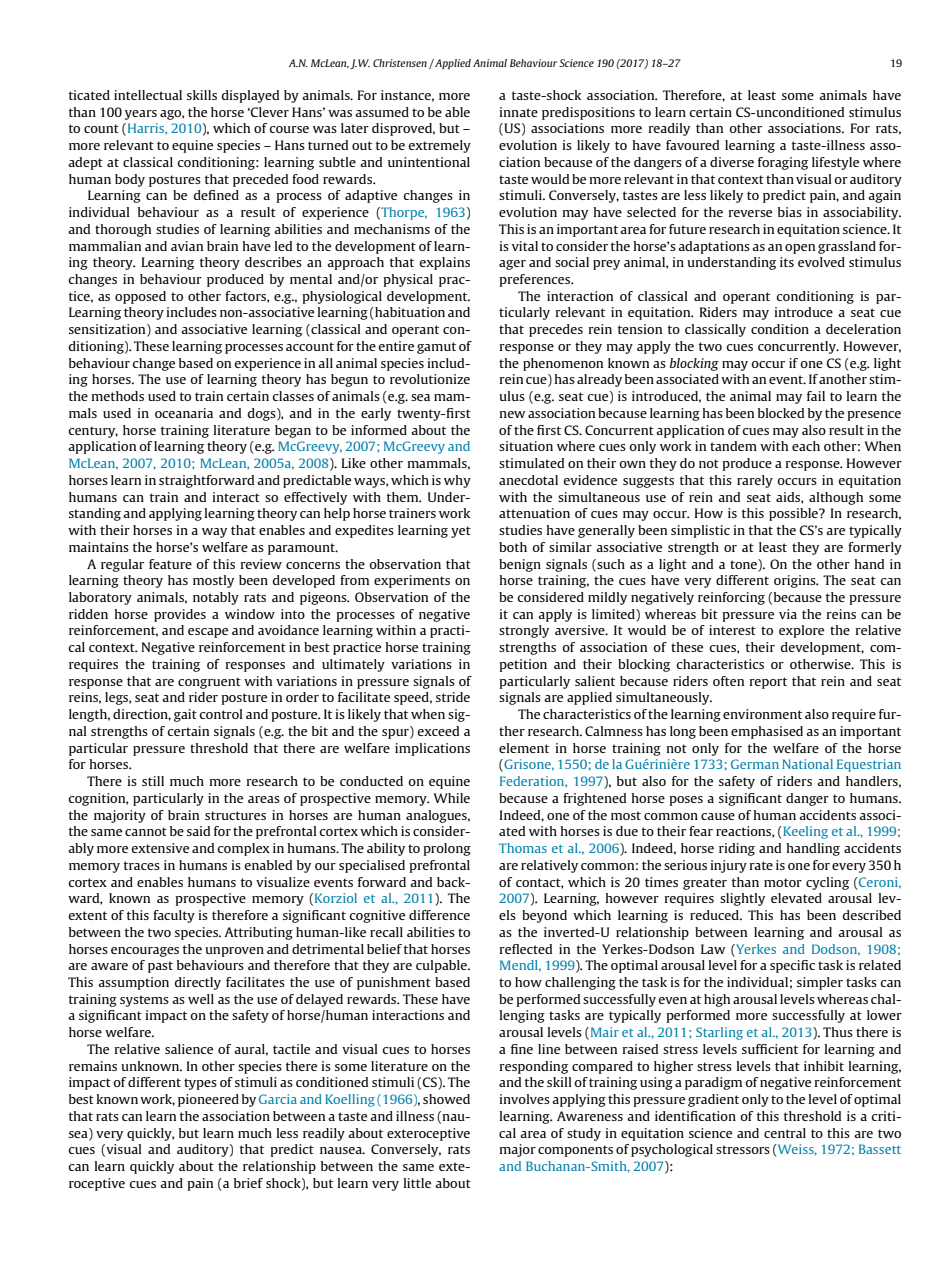 The height and width of the document is (1270, 952). What do you see at coordinates (804, 832) in the document?
I see `Keeling` at bounding box center [804, 832].
